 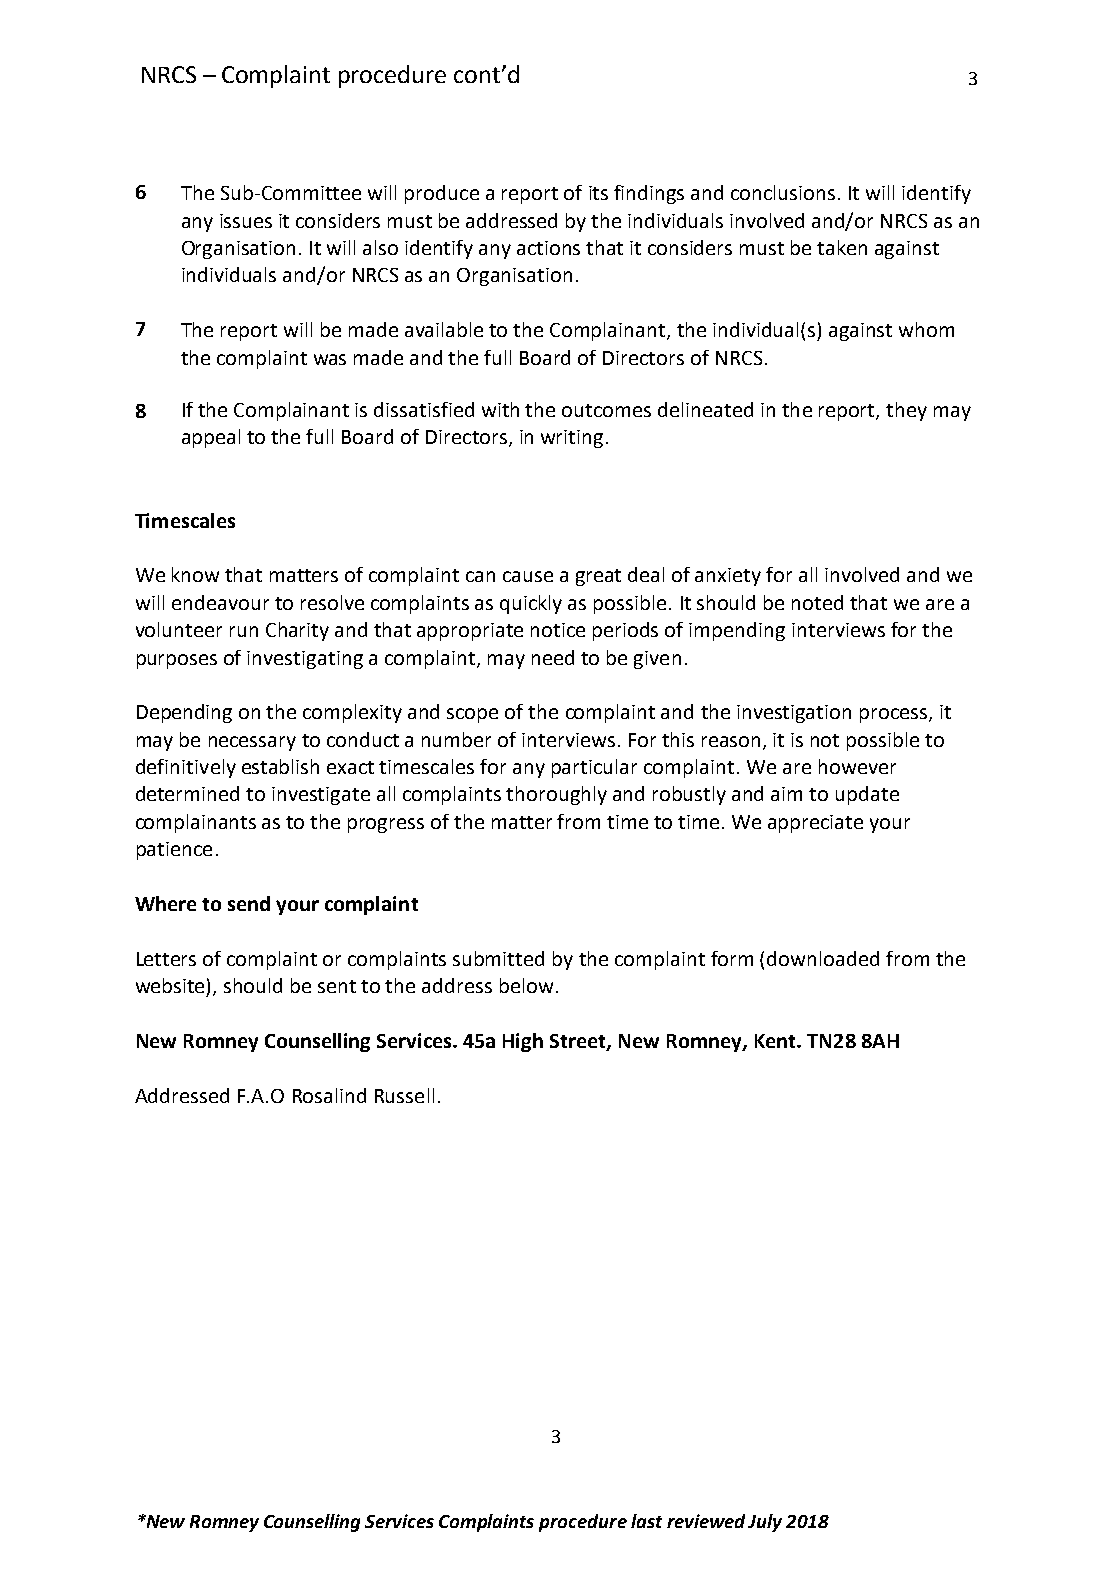 I want to click on actions, so click(x=548, y=248).
